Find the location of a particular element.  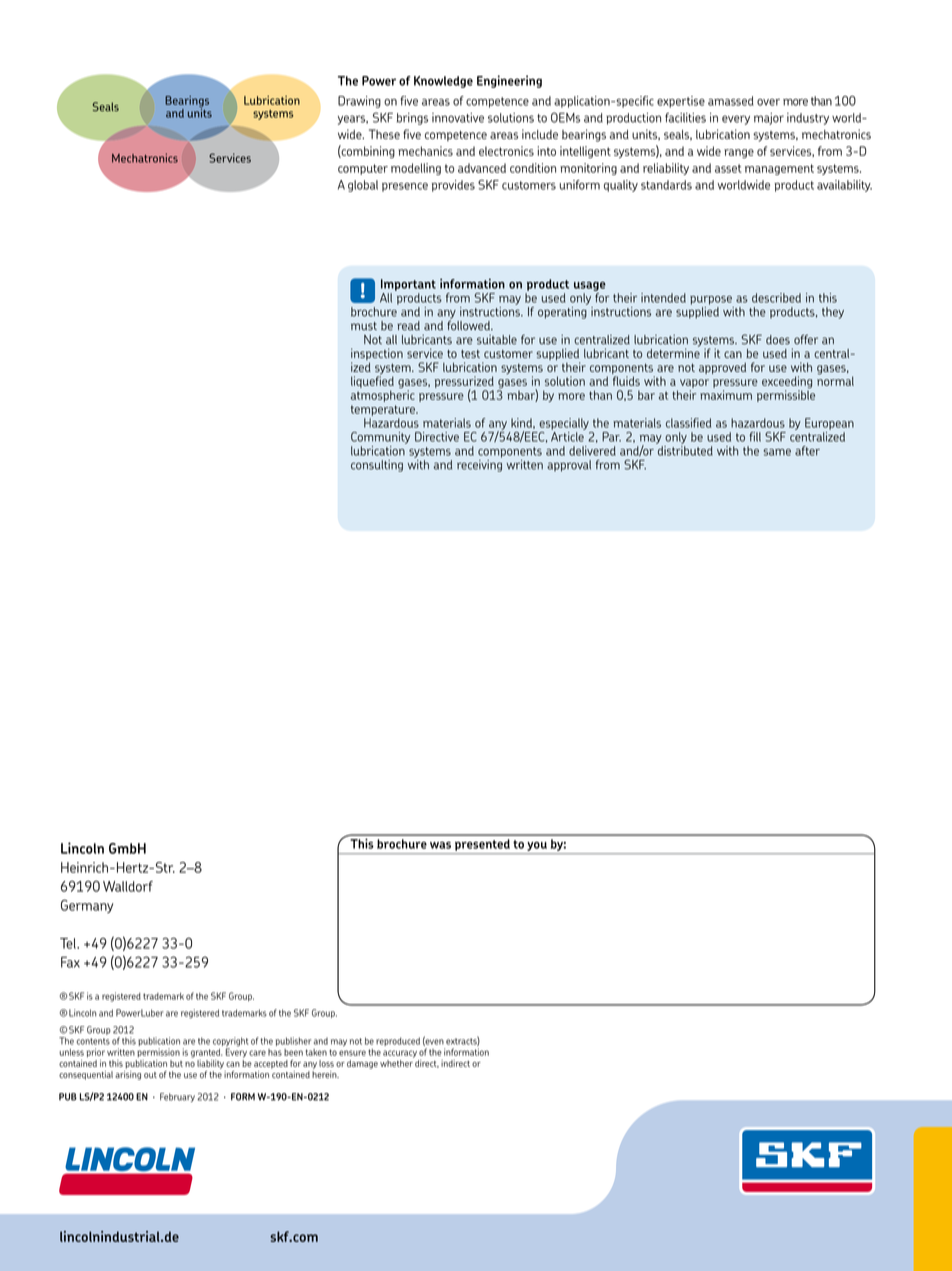

accuracy is located at coordinates (400, 1054).
